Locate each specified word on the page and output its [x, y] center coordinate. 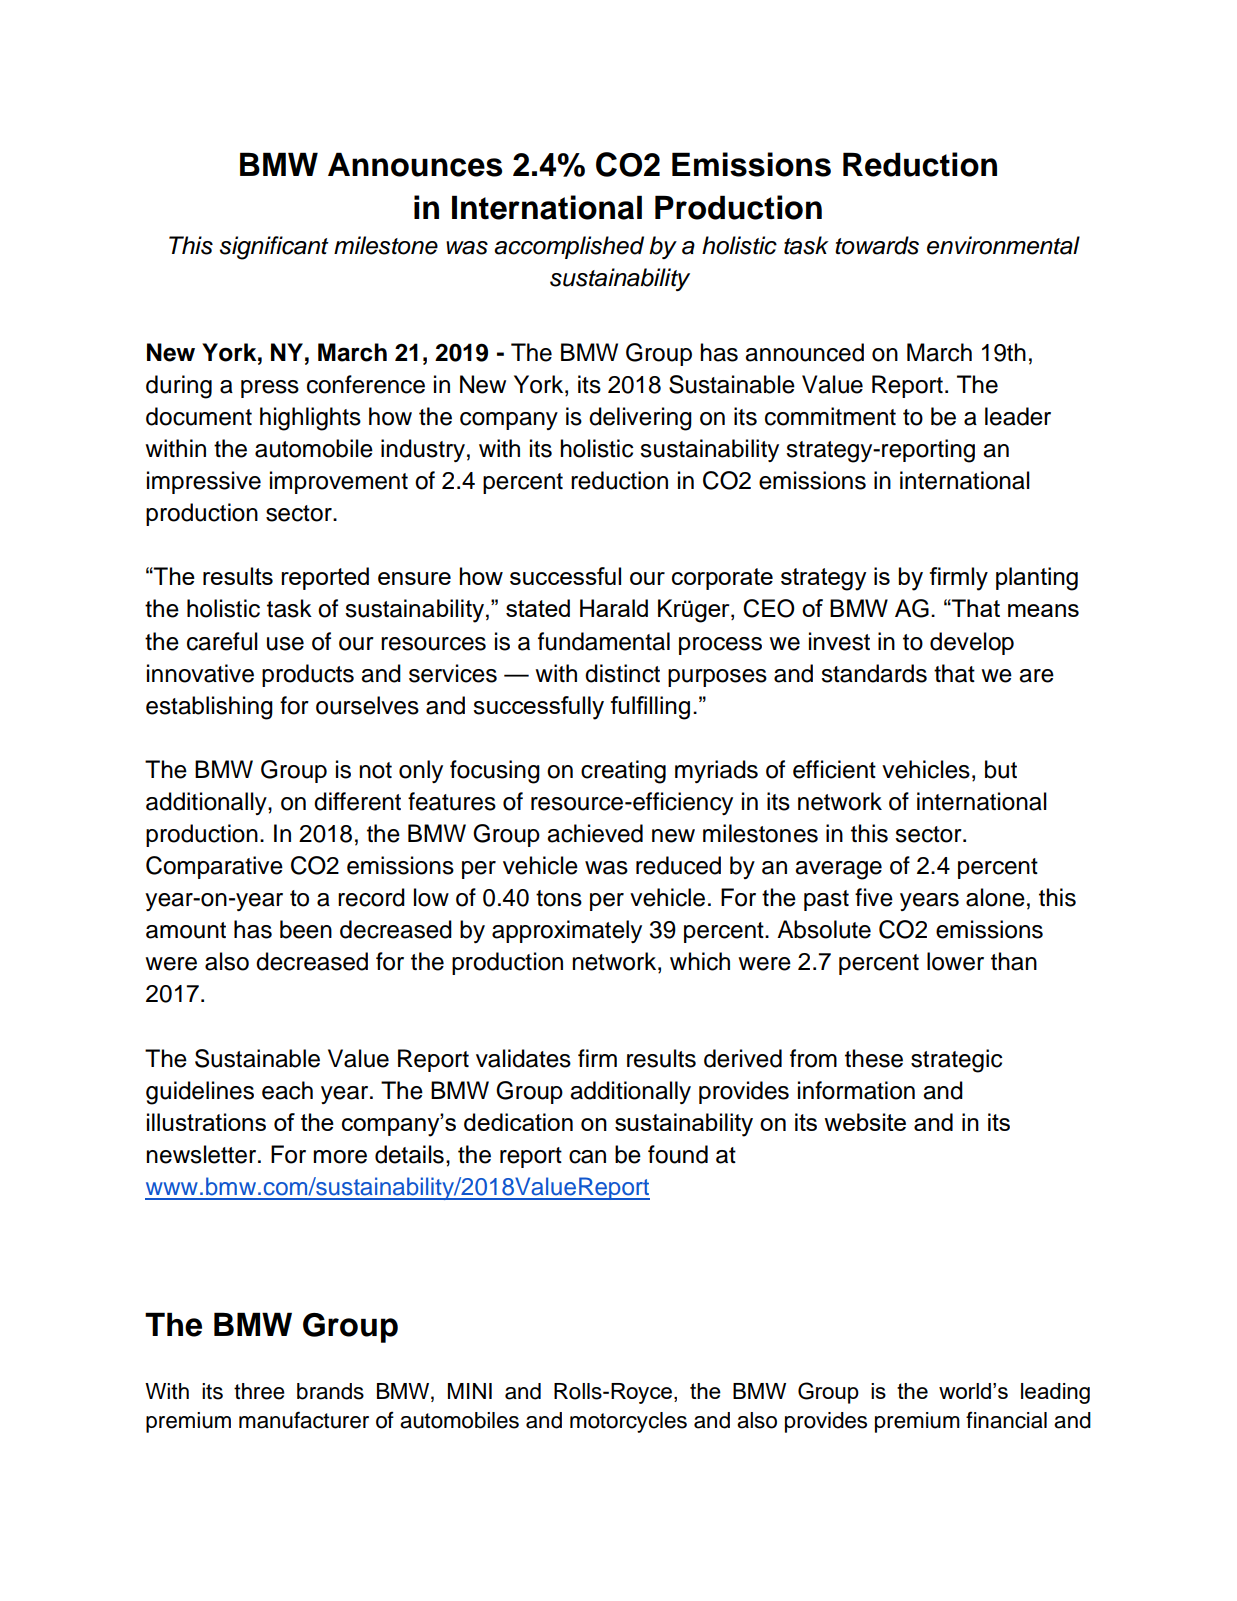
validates [523, 1058]
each [287, 1090]
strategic [956, 1061]
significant [274, 248]
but [1001, 769]
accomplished [569, 247]
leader [1018, 416]
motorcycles [628, 1422]
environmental [1003, 245]
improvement [339, 482]
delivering [640, 419]
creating [623, 772]
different [357, 801]
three [259, 1391]
